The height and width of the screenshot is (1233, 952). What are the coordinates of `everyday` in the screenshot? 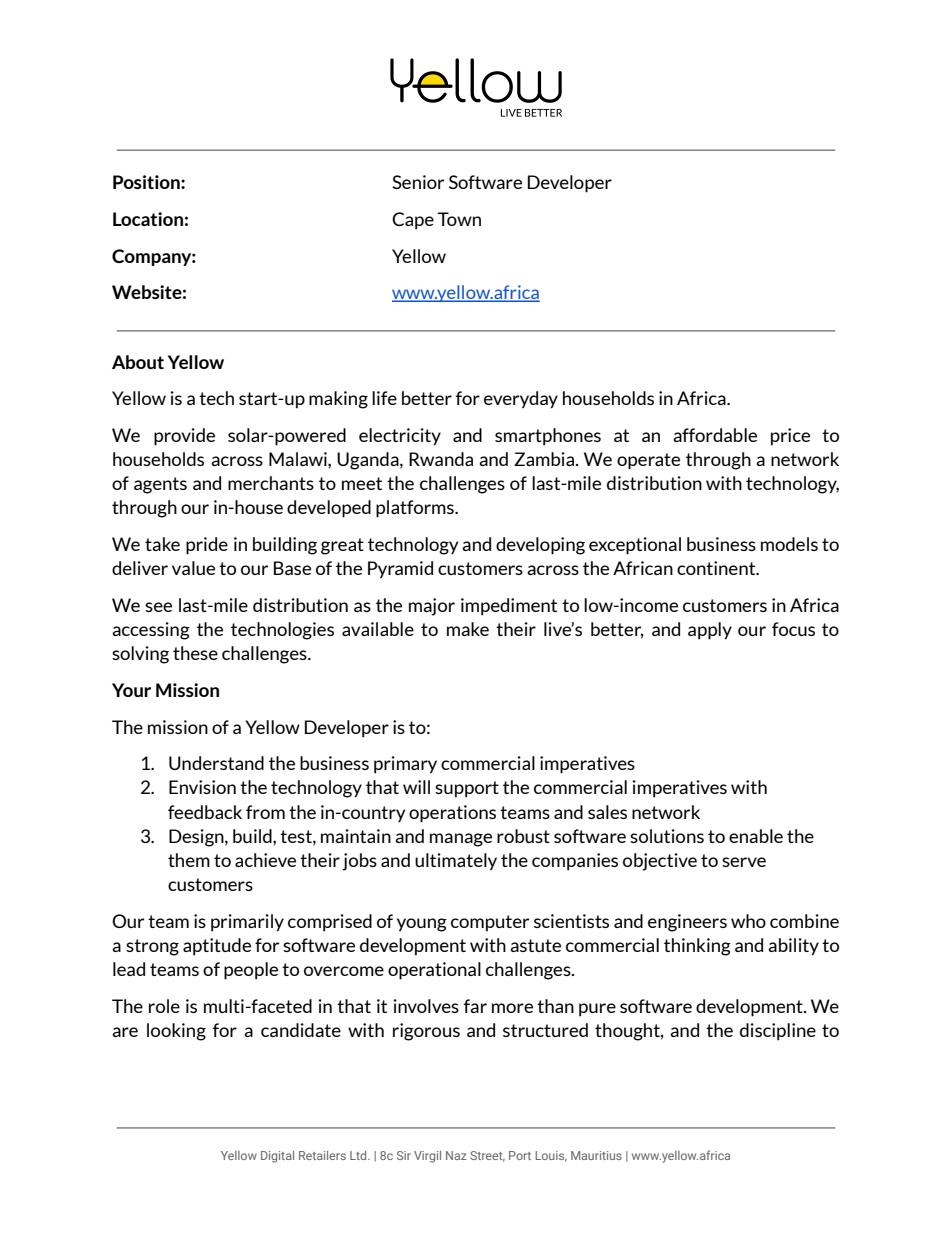 It's located at (521, 400).
